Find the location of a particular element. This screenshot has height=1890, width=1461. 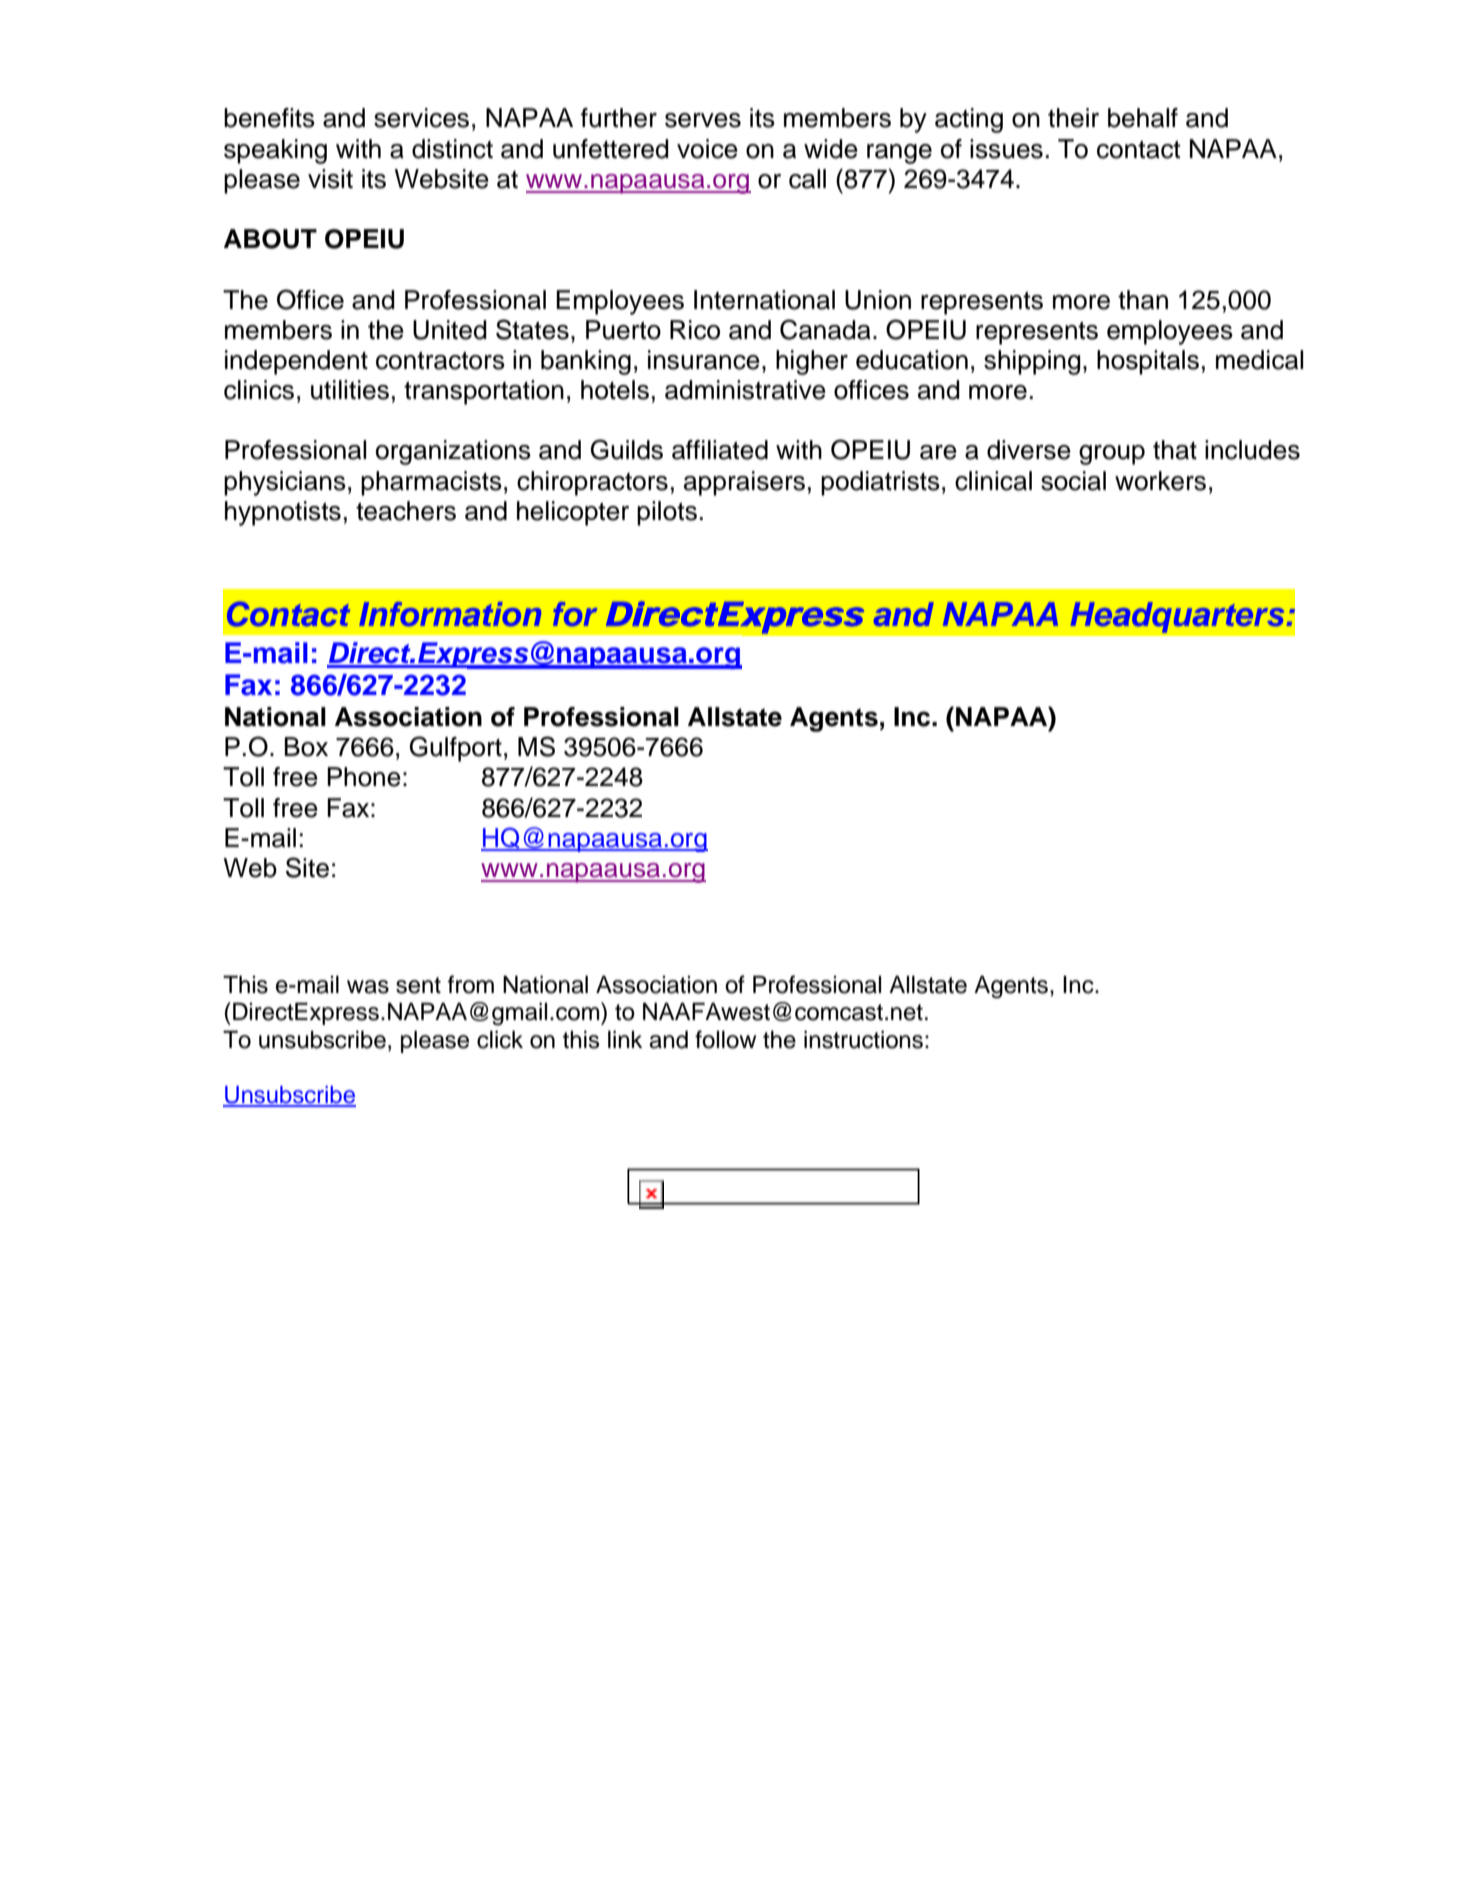

services is located at coordinates (421, 118).
